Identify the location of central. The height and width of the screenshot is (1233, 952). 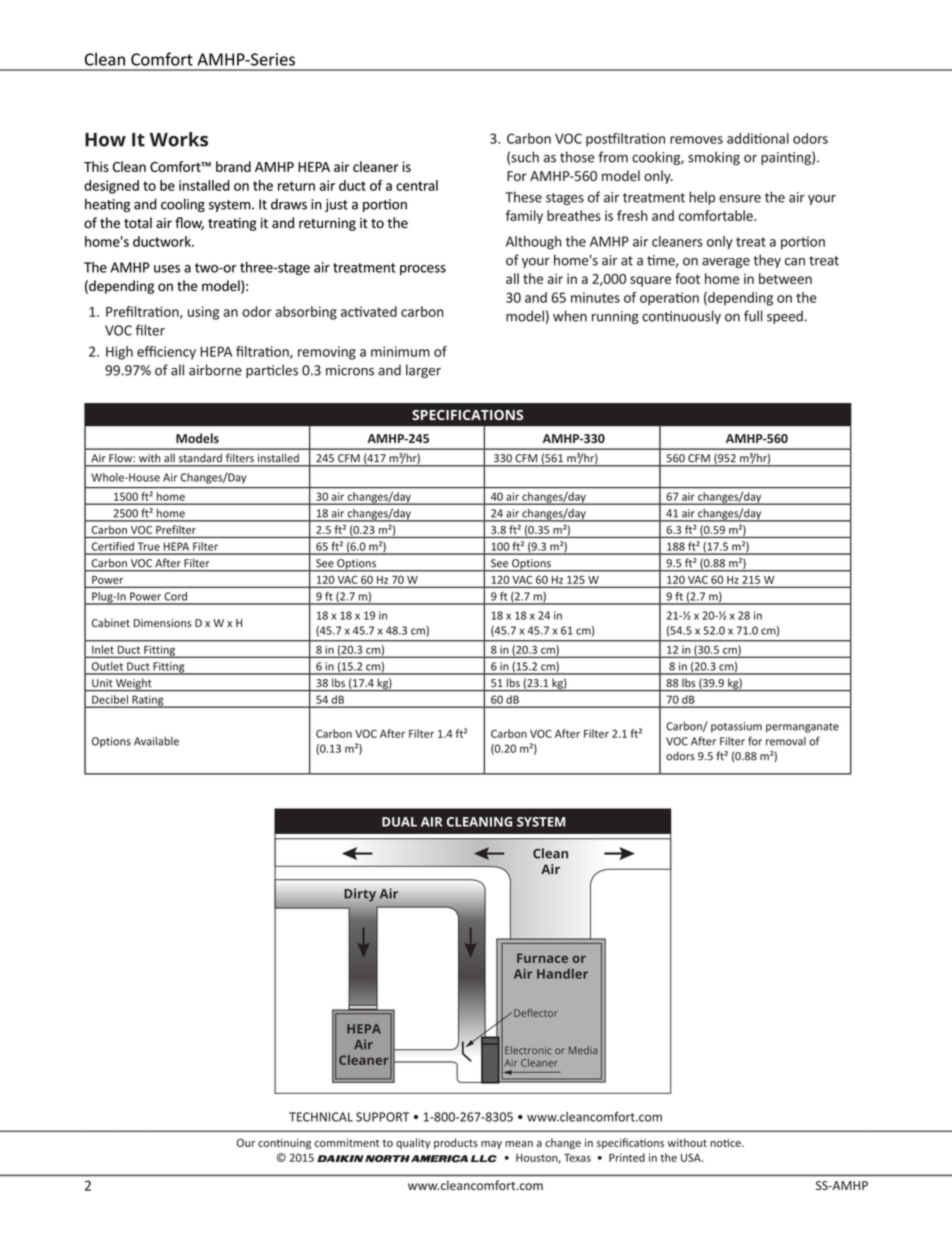
(417, 185).
